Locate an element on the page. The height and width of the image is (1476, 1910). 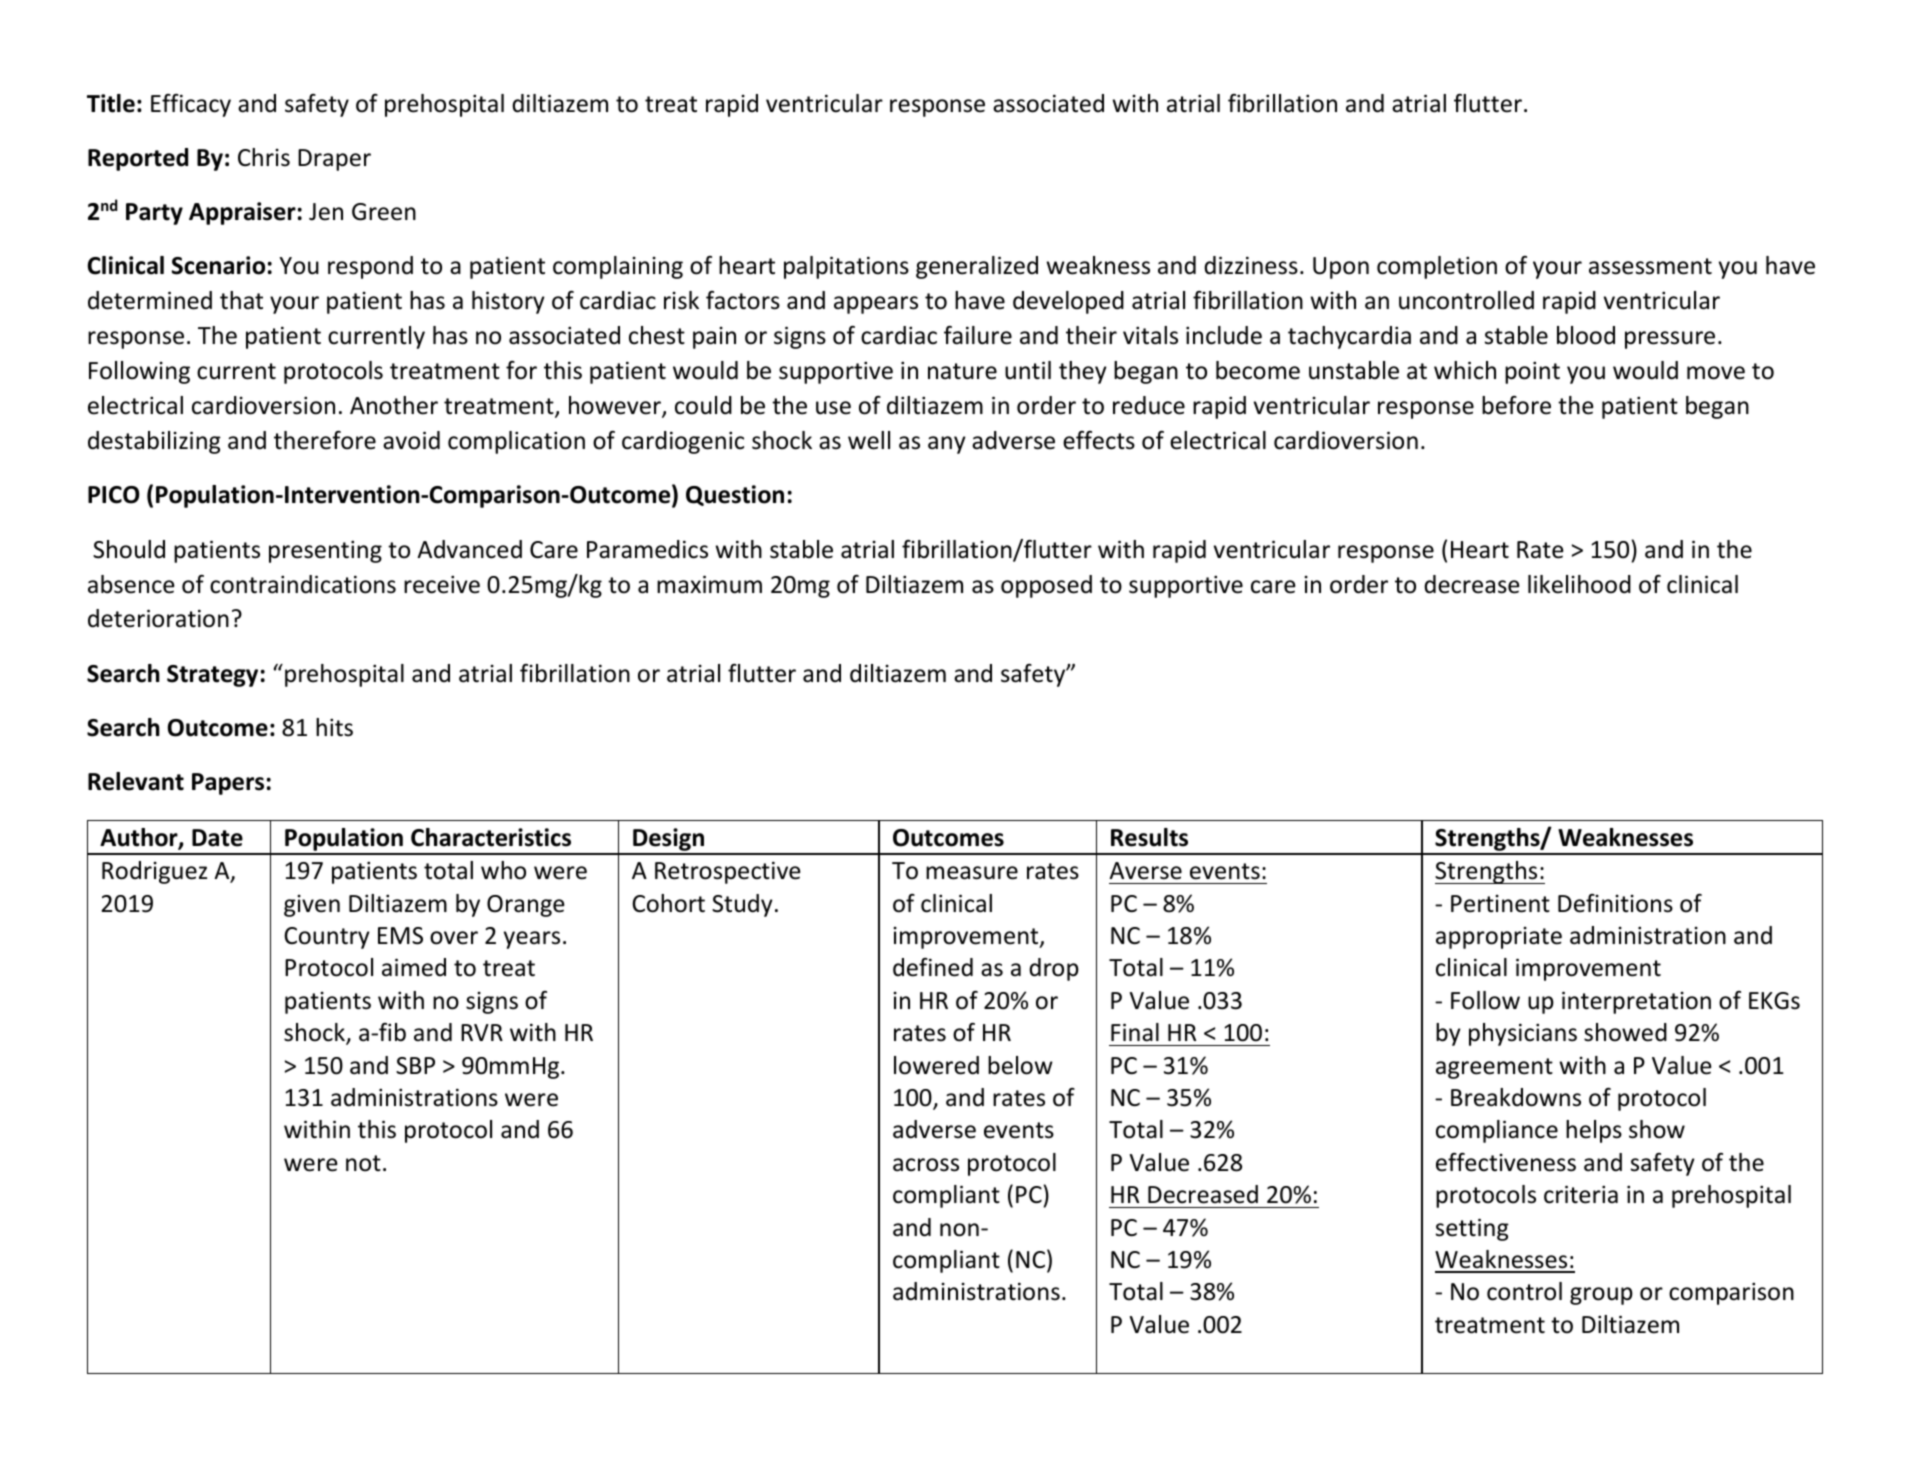
Chris is located at coordinates (264, 157).
